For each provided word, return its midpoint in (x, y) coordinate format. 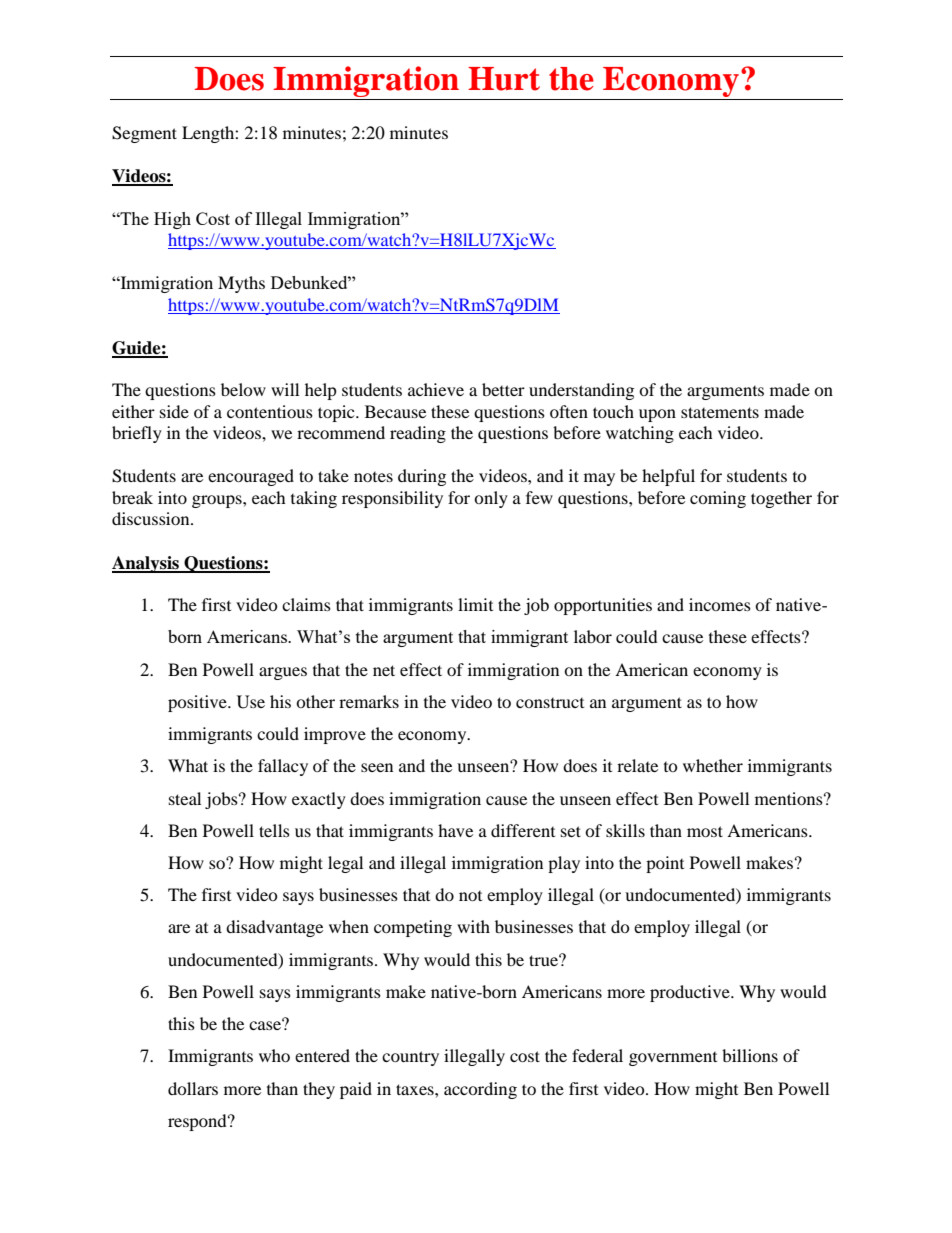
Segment (144, 134)
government (673, 1059)
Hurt (504, 79)
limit (475, 604)
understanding (581, 391)
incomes (720, 604)
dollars (193, 1088)
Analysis (146, 564)
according (480, 1090)
